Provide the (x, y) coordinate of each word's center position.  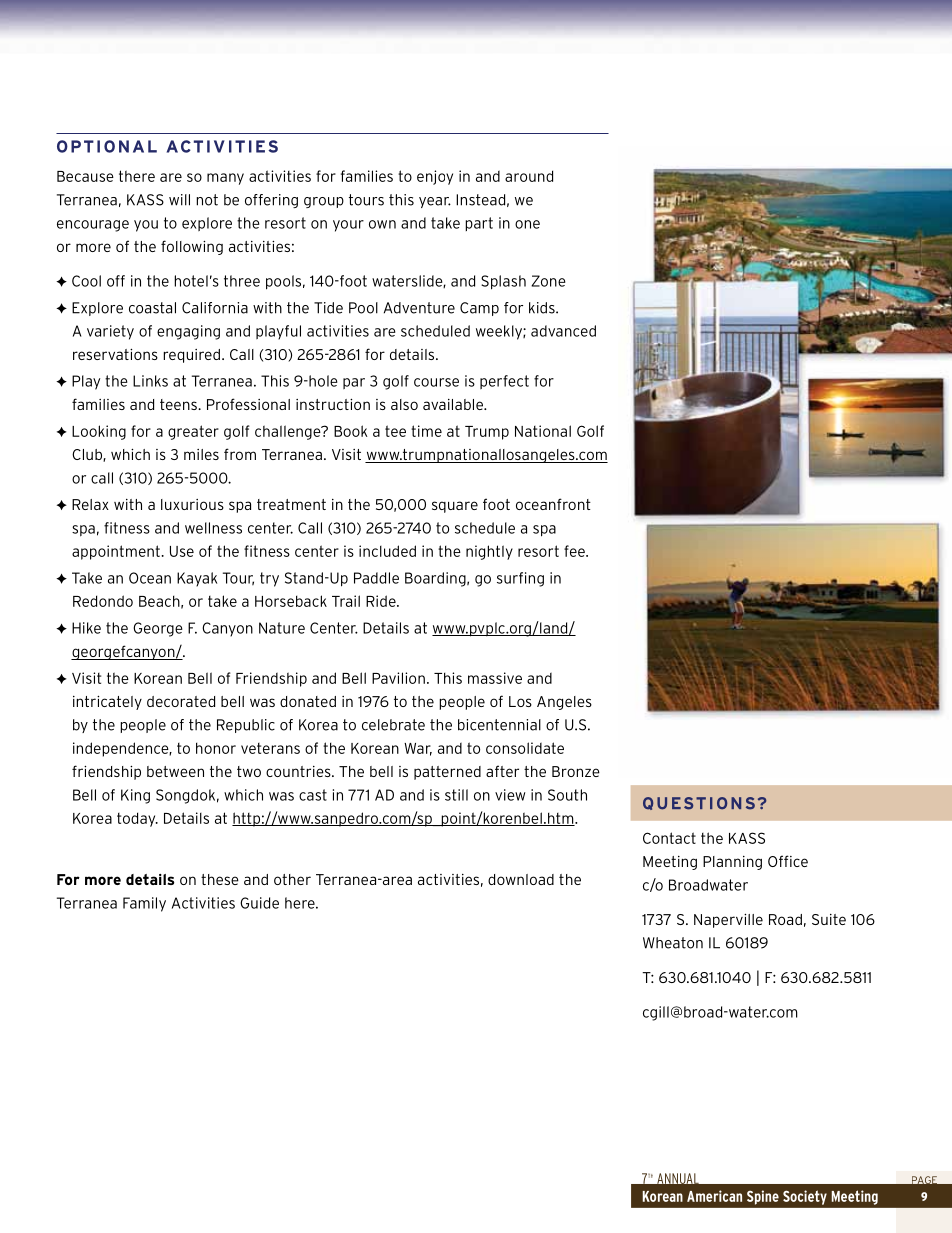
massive (495, 678)
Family (144, 904)
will (179, 200)
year (435, 202)
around (529, 176)
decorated (181, 701)
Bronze (576, 771)
